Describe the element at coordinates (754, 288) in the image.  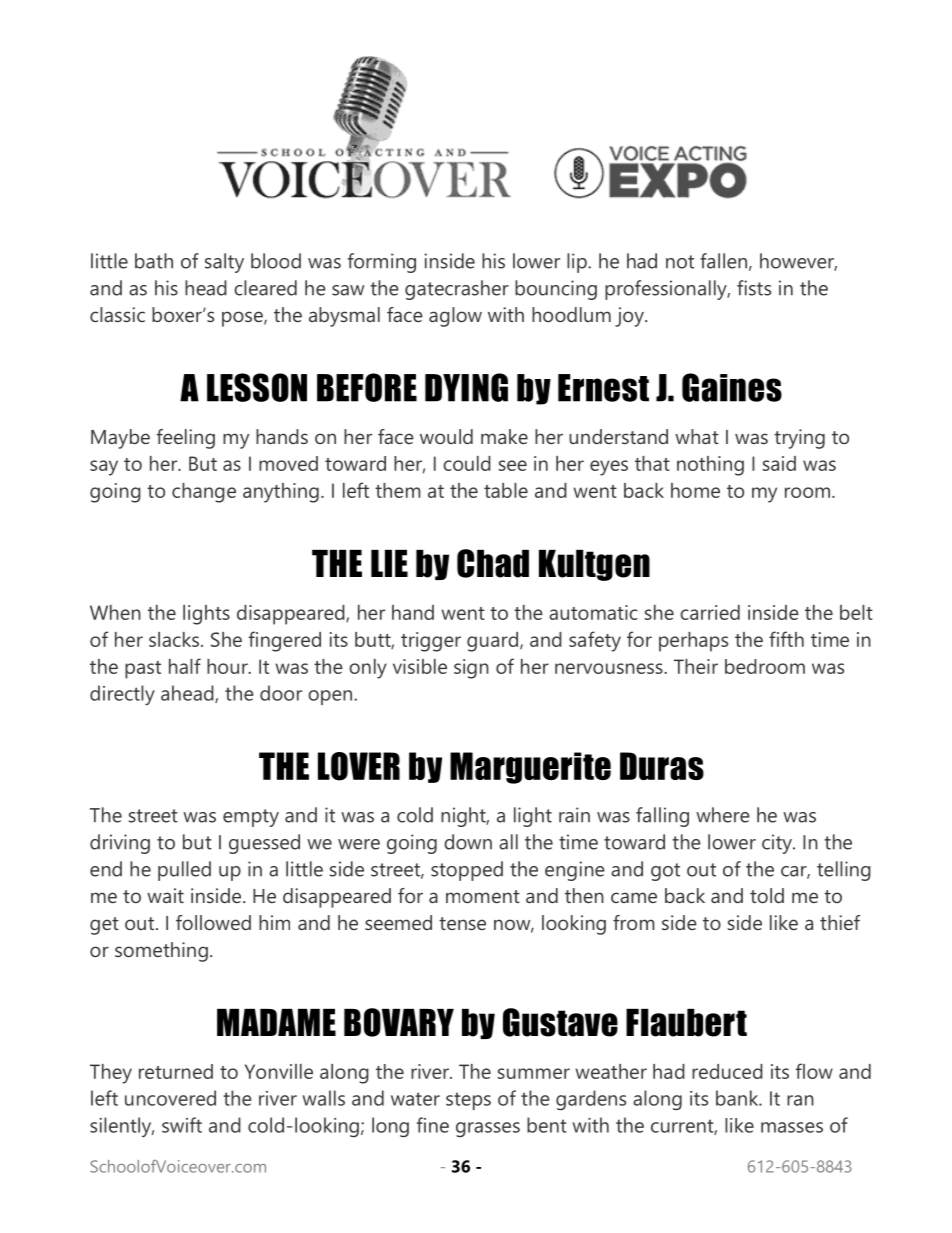
I see `fists` at that location.
